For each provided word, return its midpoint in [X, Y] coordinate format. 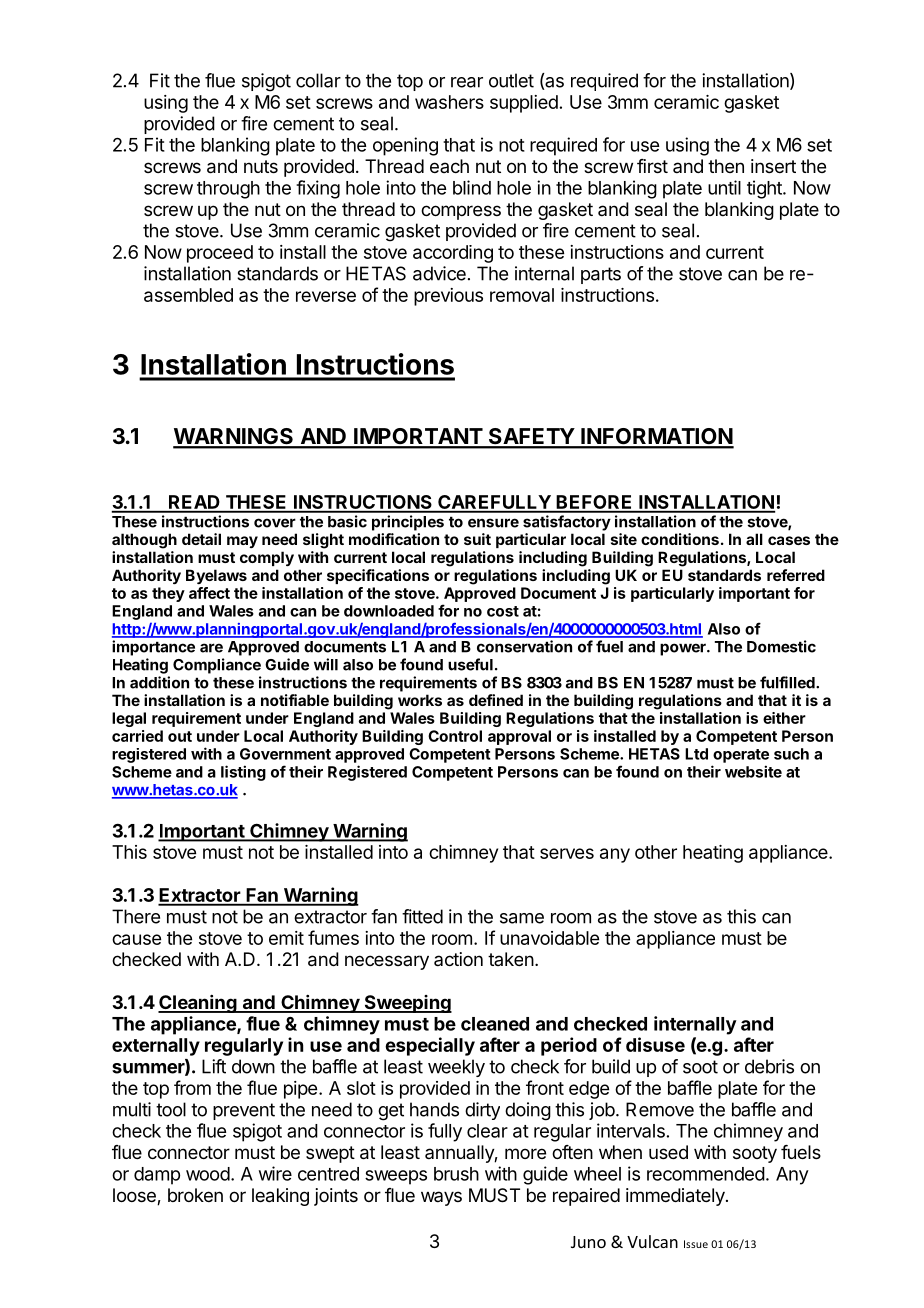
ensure [493, 523]
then [726, 166]
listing [243, 773]
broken [195, 1195]
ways [441, 1198]
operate [741, 756]
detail [201, 539]
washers [449, 102]
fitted [422, 916]
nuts [261, 166]
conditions [680, 539]
